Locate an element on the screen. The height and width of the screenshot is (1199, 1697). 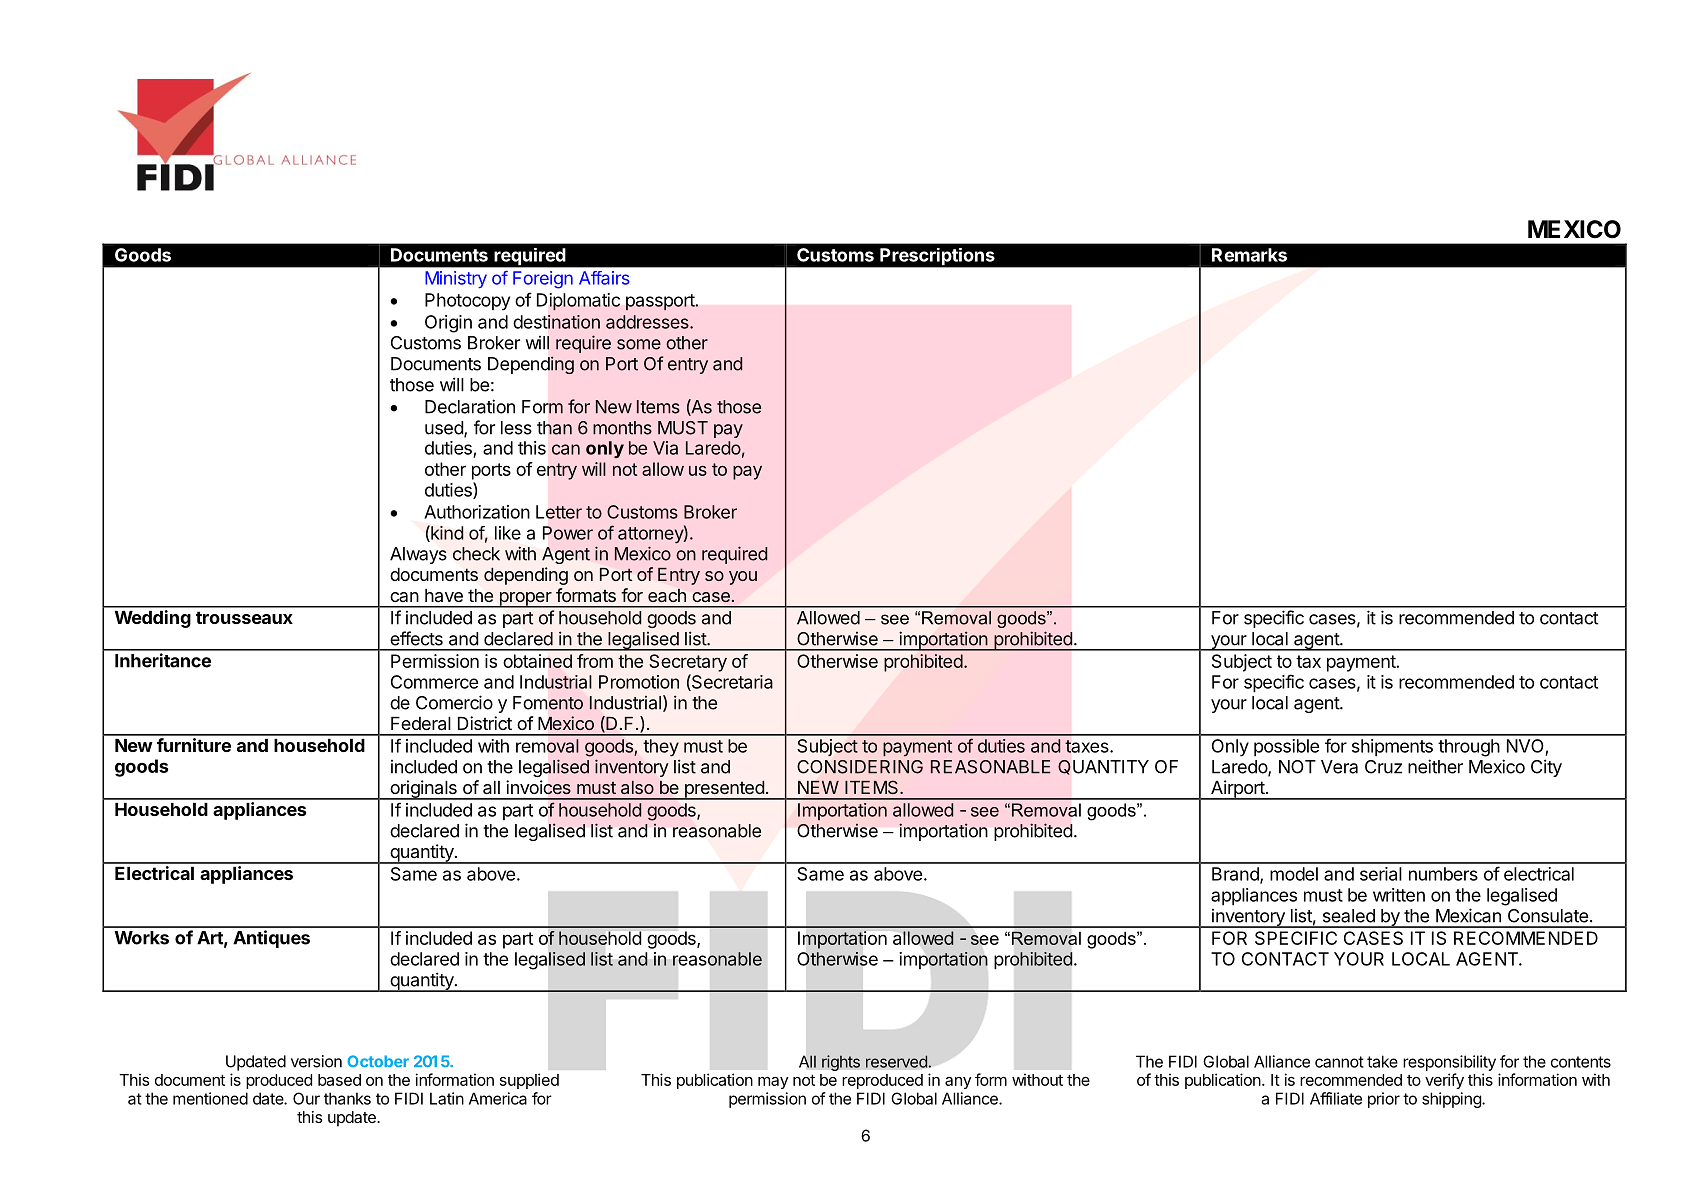
addresses is located at coordinates (648, 322).
